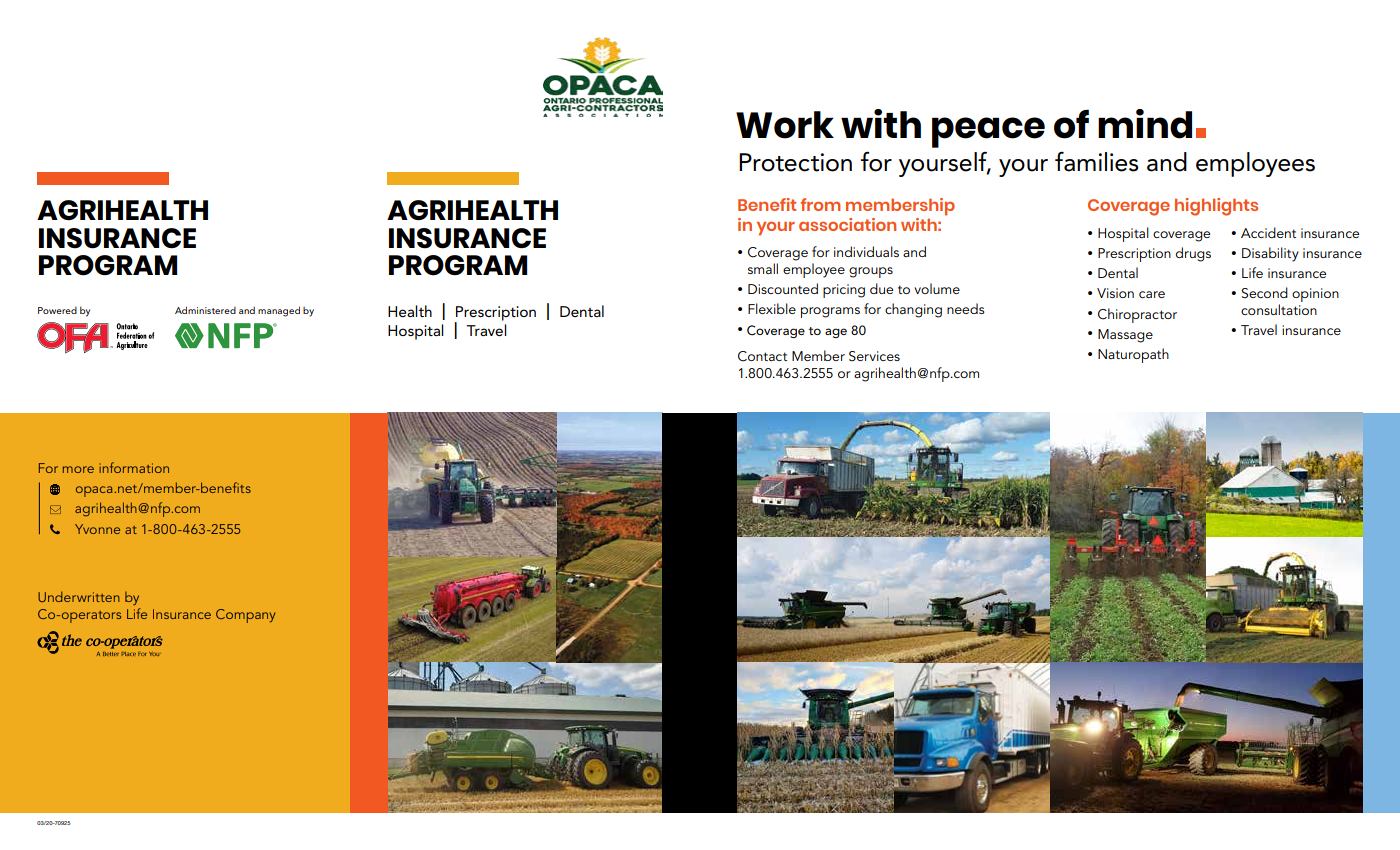 The width and height of the screenshot is (1400, 850). Describe the element at coordinates (134, 467) in the screenshot. I see `information` at that location.
